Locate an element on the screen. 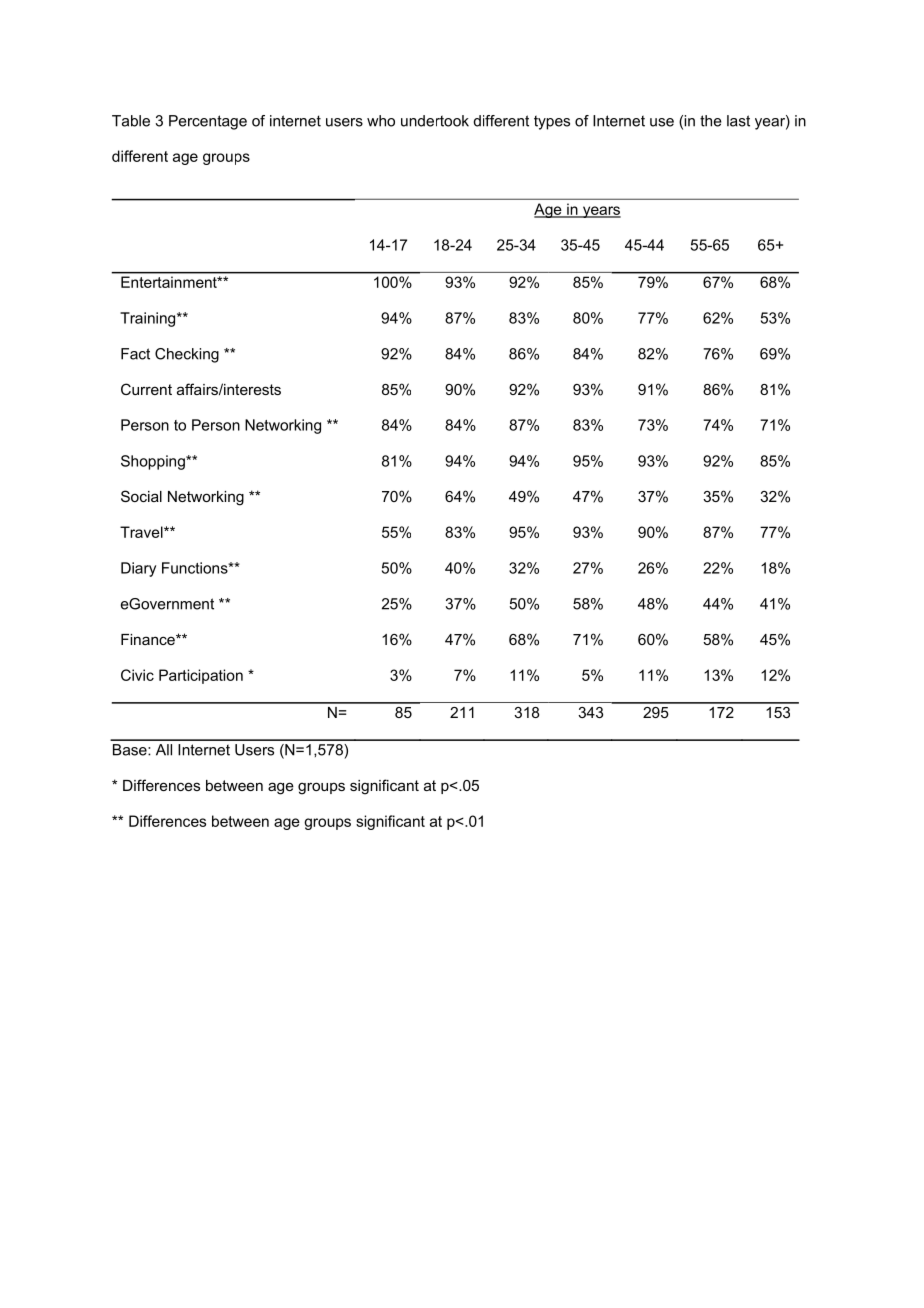  Entertainment is located at coordinates (170, 282).
